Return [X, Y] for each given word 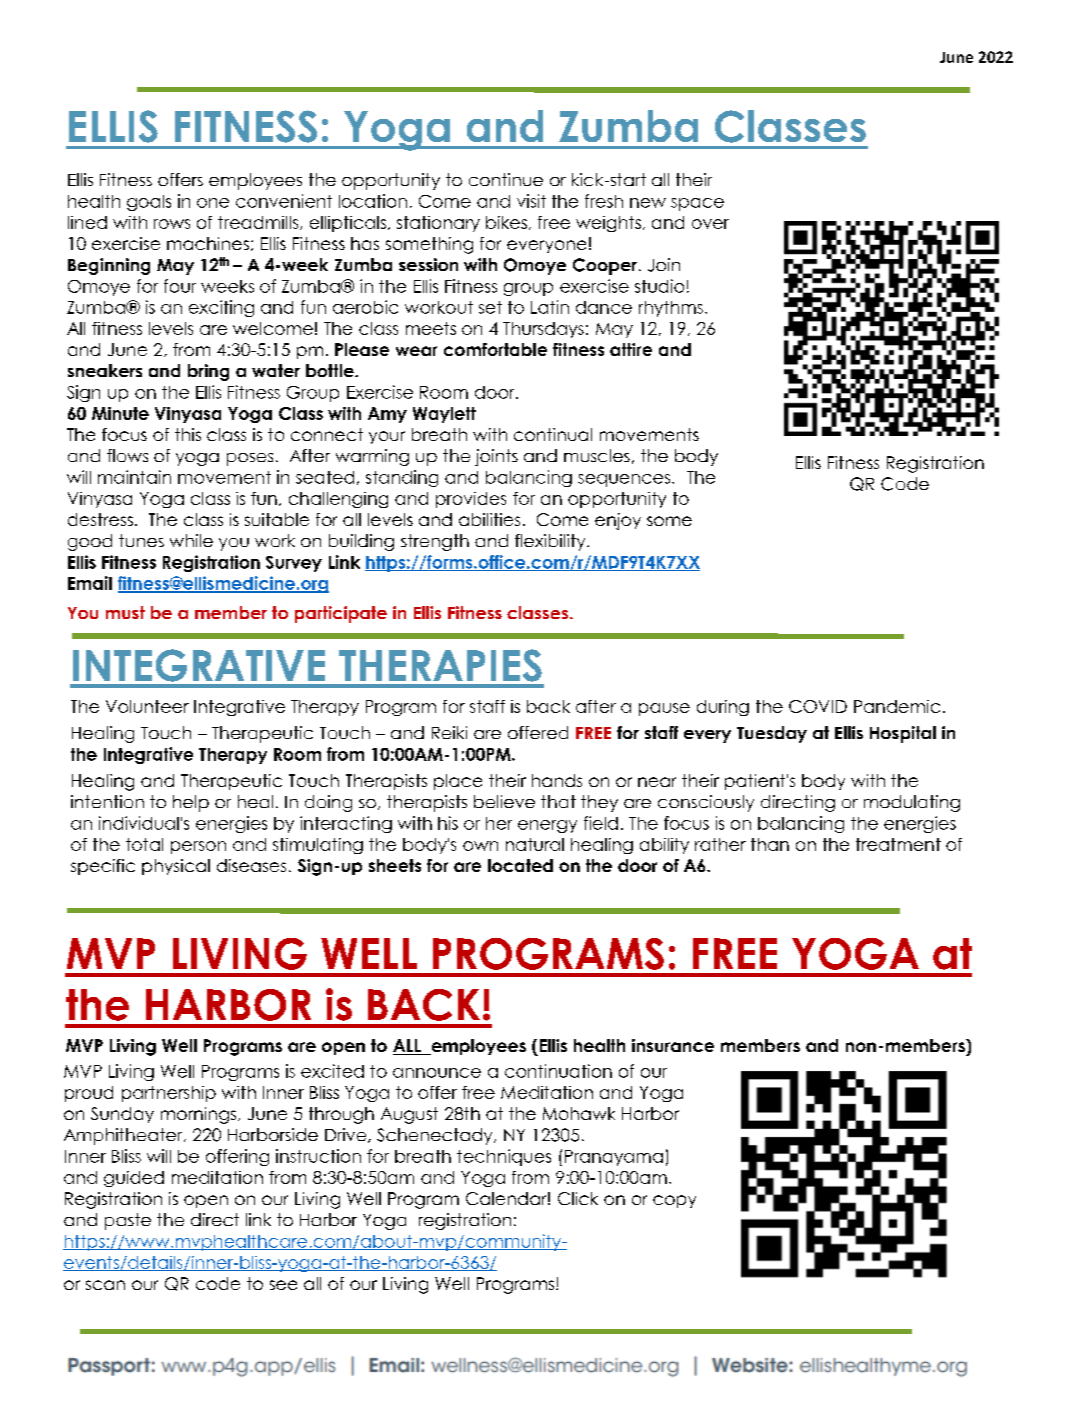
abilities [489, 519]
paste [128, 1221]
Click [578, 1198]
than [770, 844]
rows [172, 224]
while [191, 540]
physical [176, 867]
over [710, 224]
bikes [506, 222]
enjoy [618, 521]
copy [674, 1201]
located [520, 865]
